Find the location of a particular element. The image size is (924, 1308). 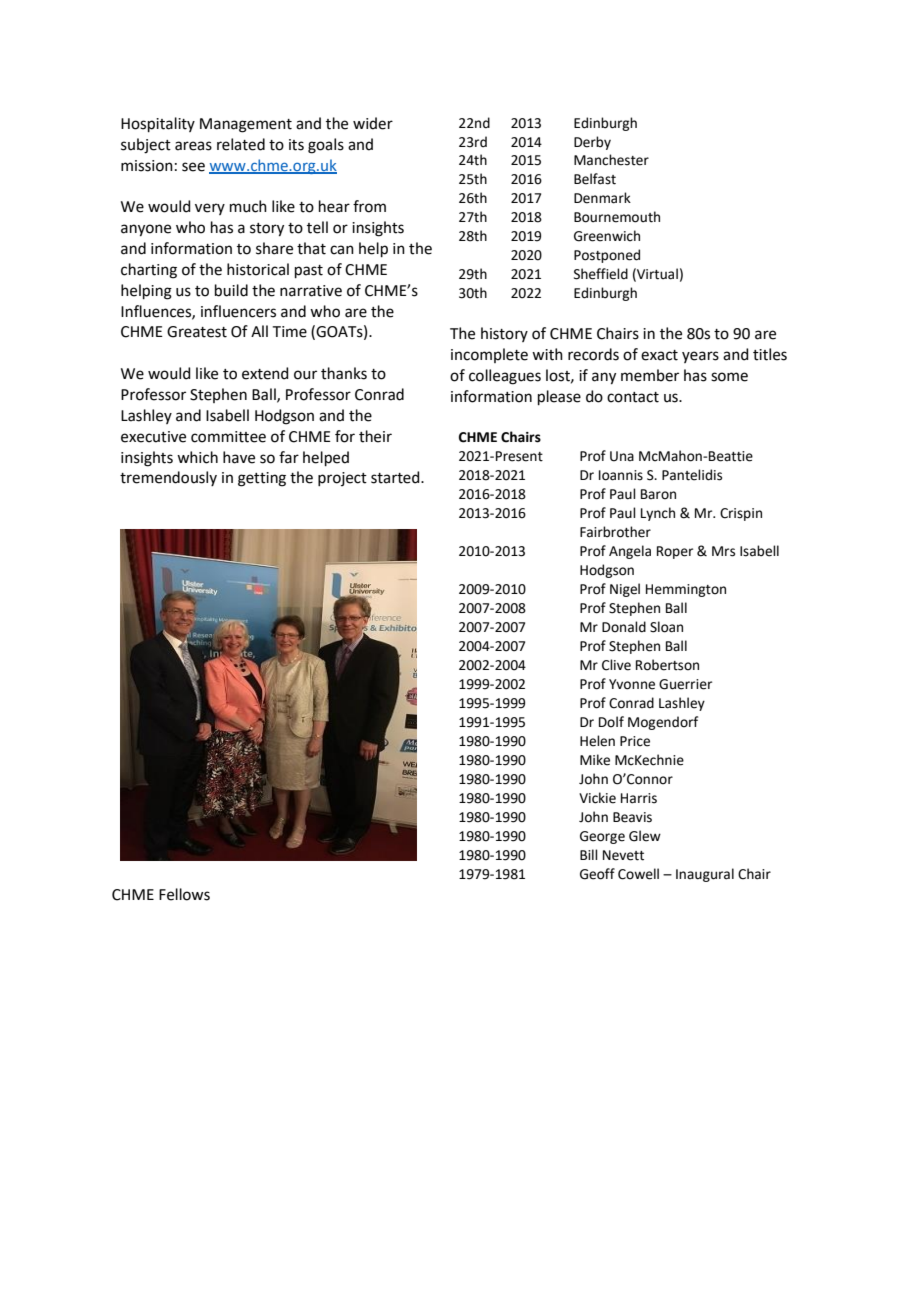

Bill is located at coordinates (589, 854).
